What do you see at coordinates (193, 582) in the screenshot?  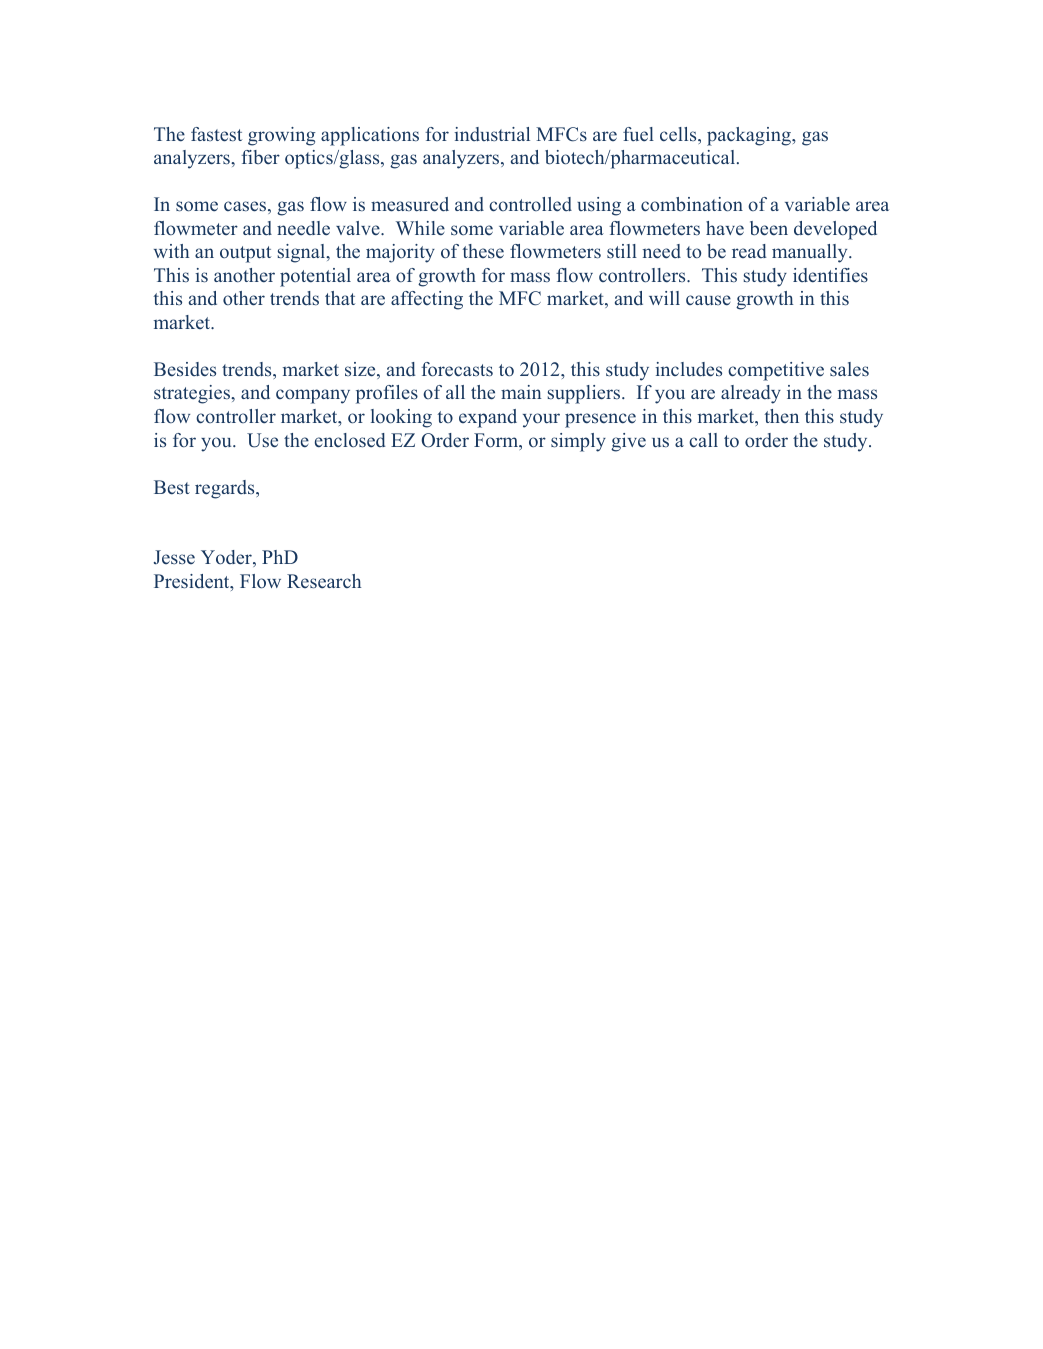 I see `President` at bounding box center [193, 582].
